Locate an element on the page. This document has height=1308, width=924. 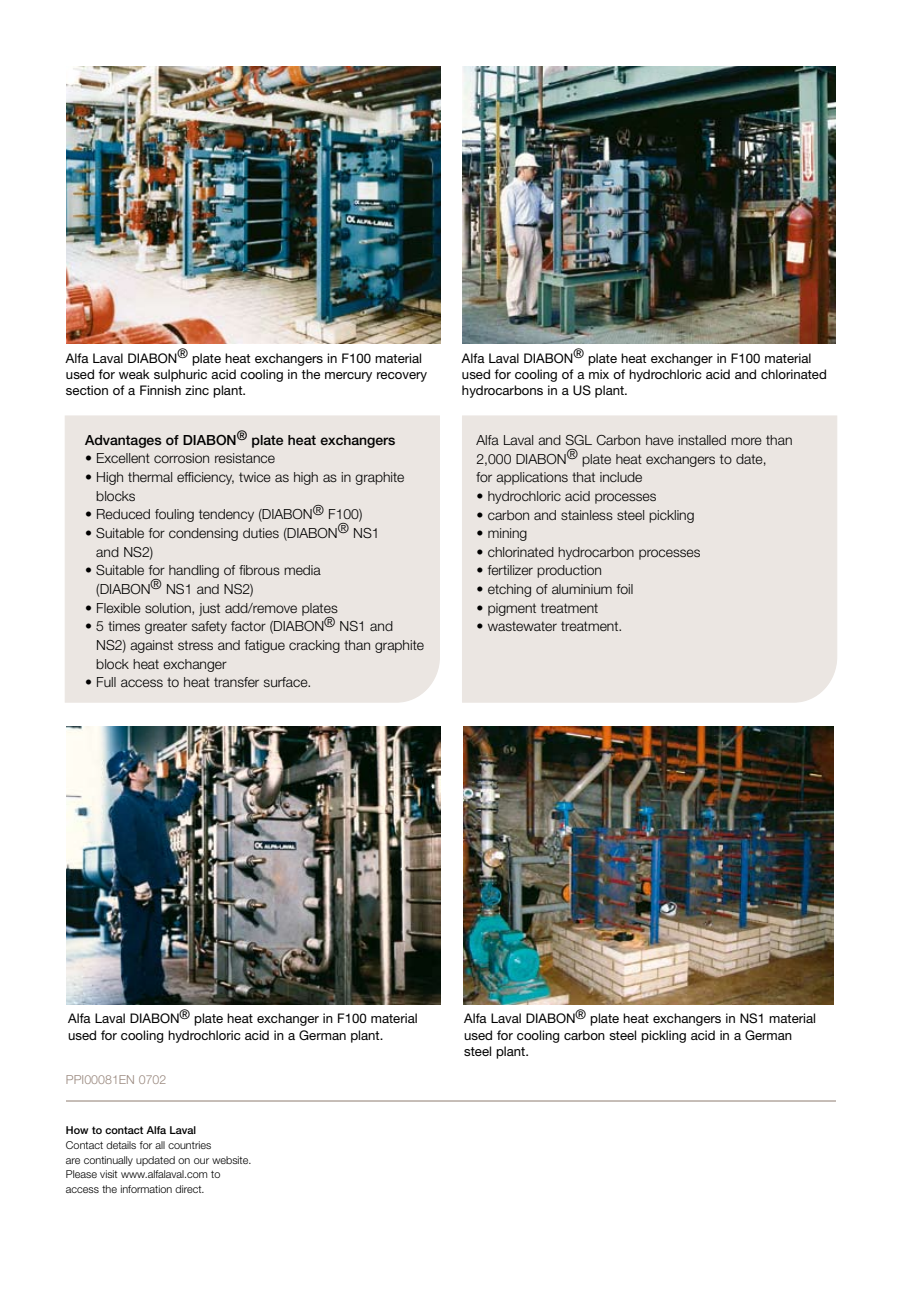
against is located at coordinates (151, 646).
